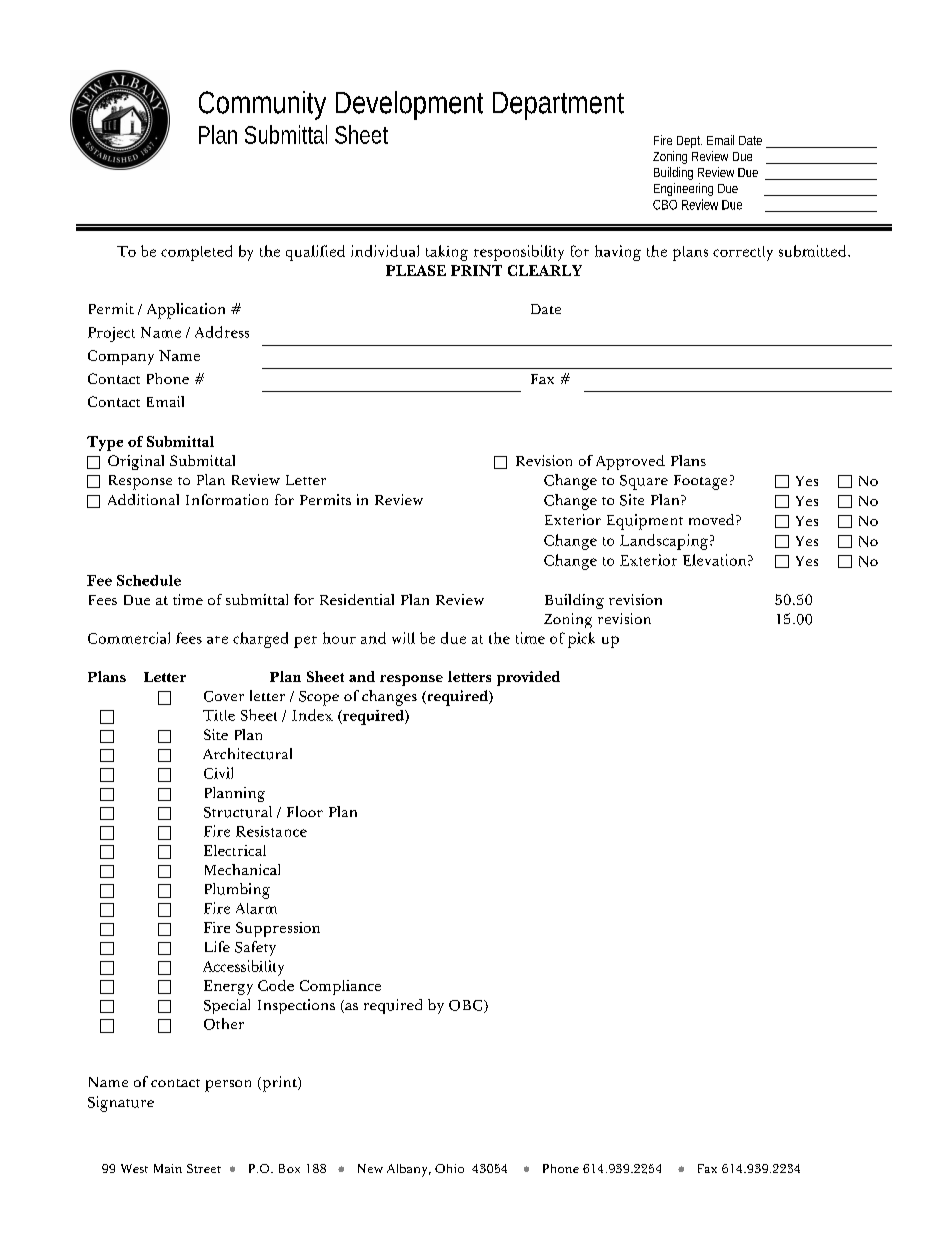 This screenshot has width=952, height=1233. I want to click on Company, so click(121, 357).
